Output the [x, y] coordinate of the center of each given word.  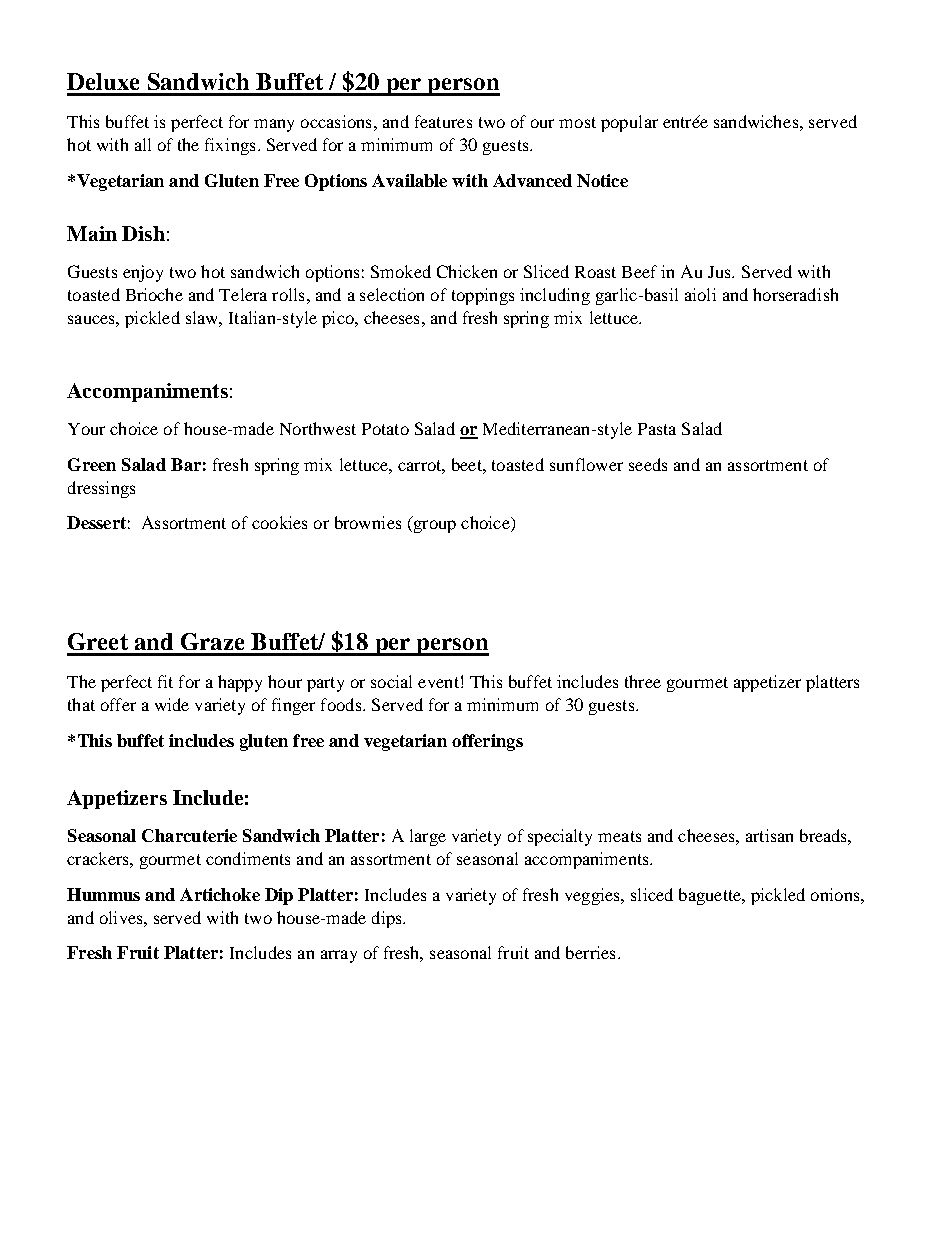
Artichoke [220, 894]
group [433, 526]
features [443, 121]
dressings [101, 489]
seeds [648, 464]
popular [629, 123]
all [143, 144]
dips [388, 919]
